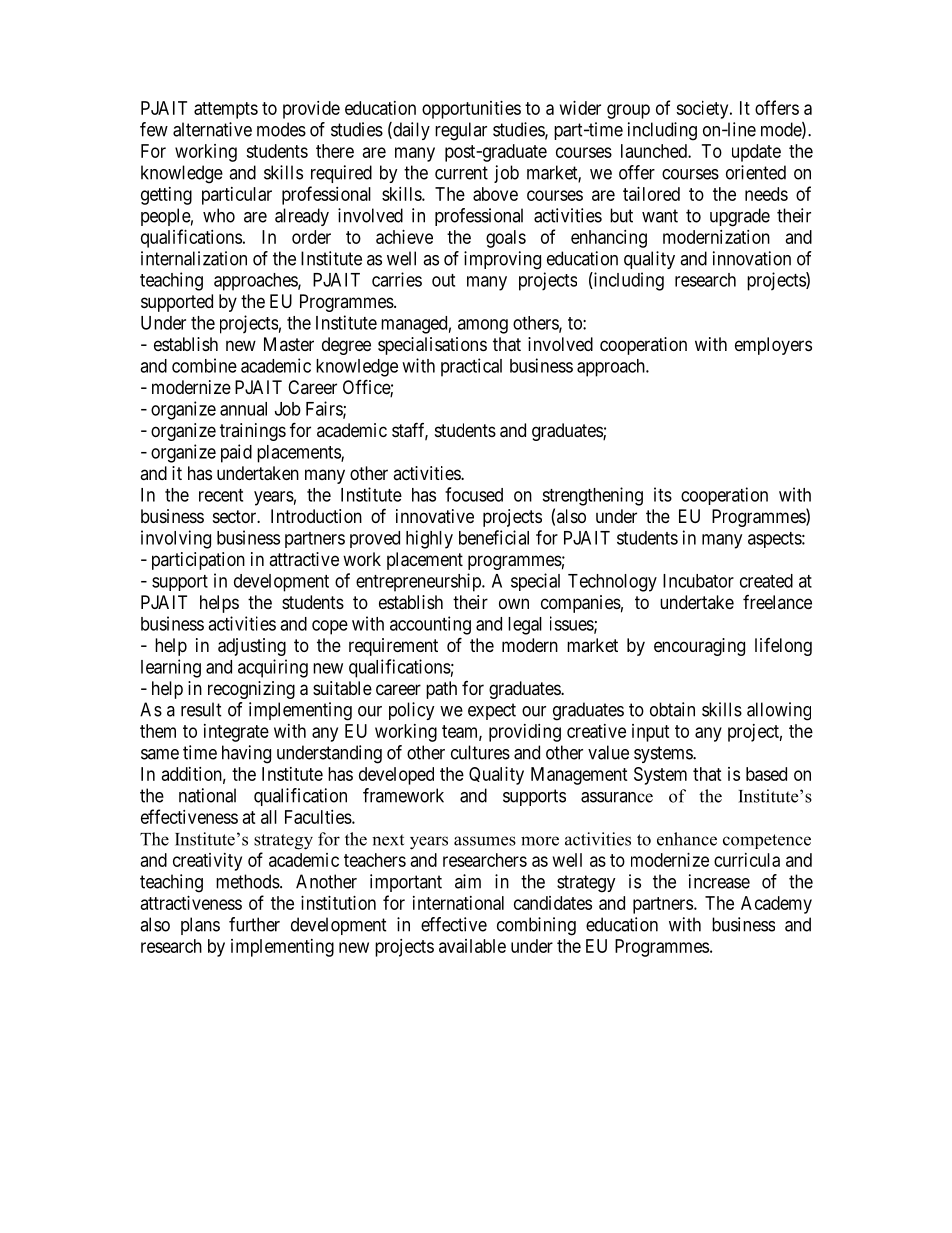 The width and height of the image is (952, 1233). I want to click on society, so click(703, 110).
